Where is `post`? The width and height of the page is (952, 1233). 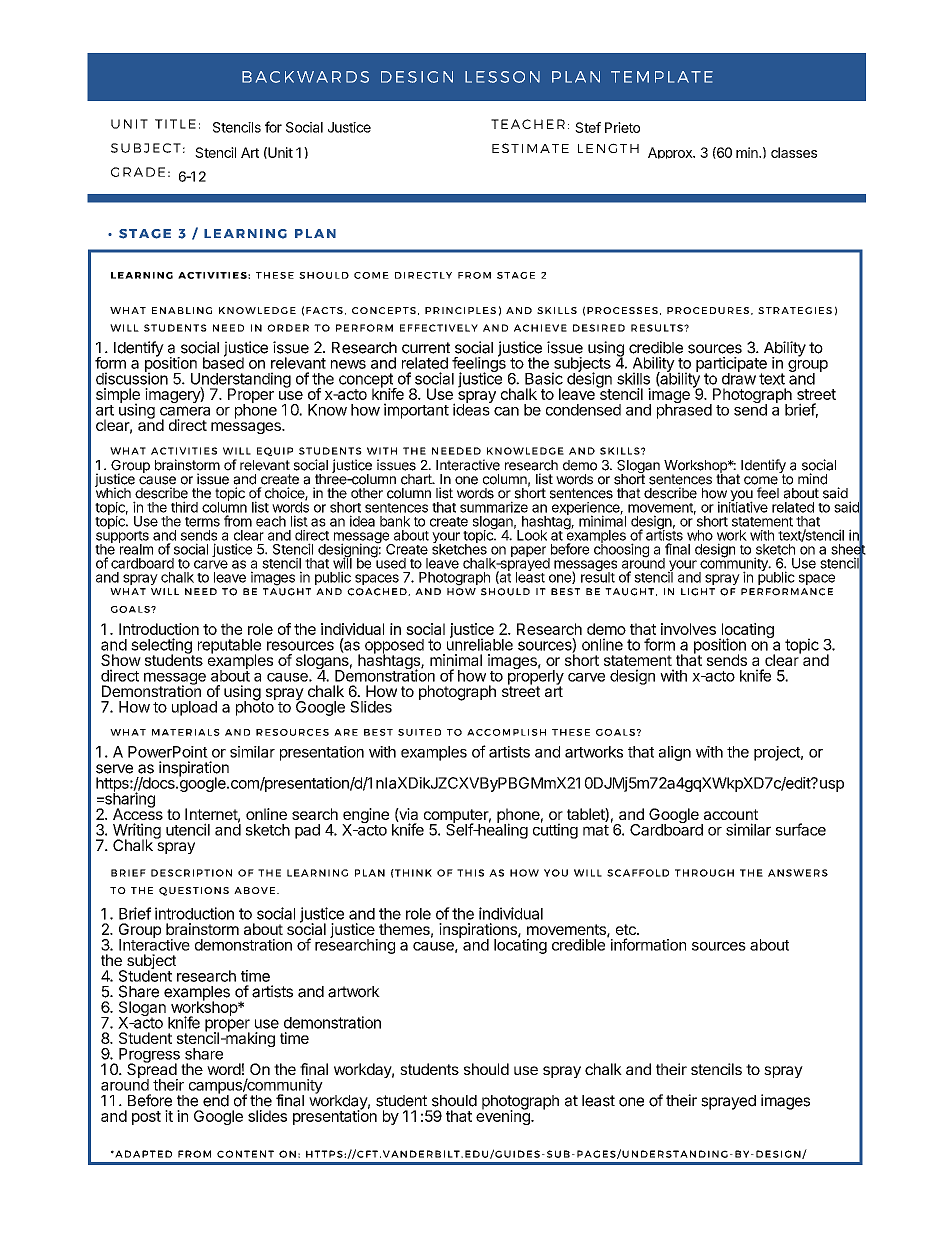 post is located at coordinates (146, 1118).
